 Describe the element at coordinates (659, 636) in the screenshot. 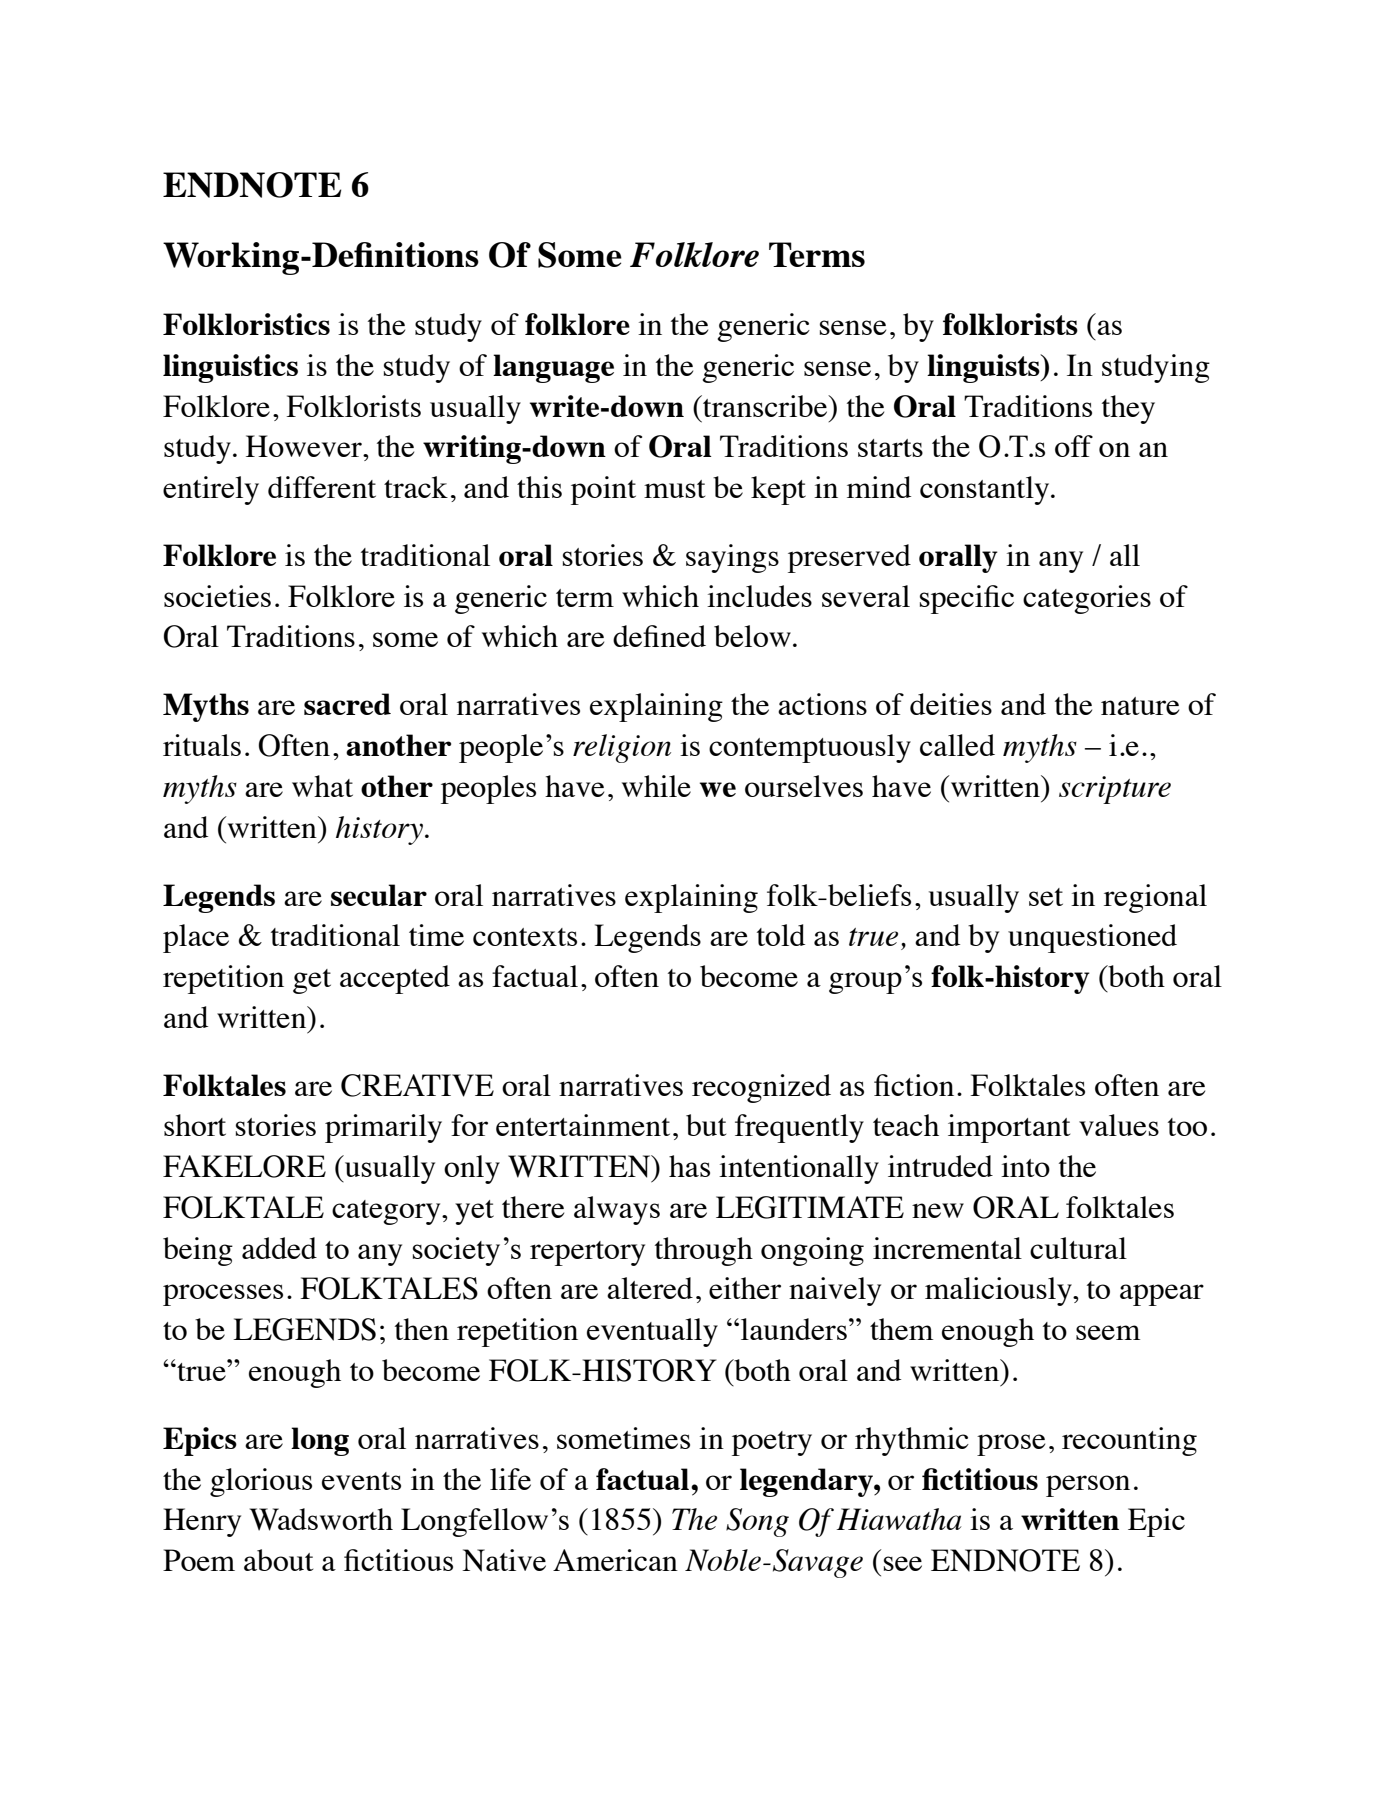

I see `defined` at that location.
